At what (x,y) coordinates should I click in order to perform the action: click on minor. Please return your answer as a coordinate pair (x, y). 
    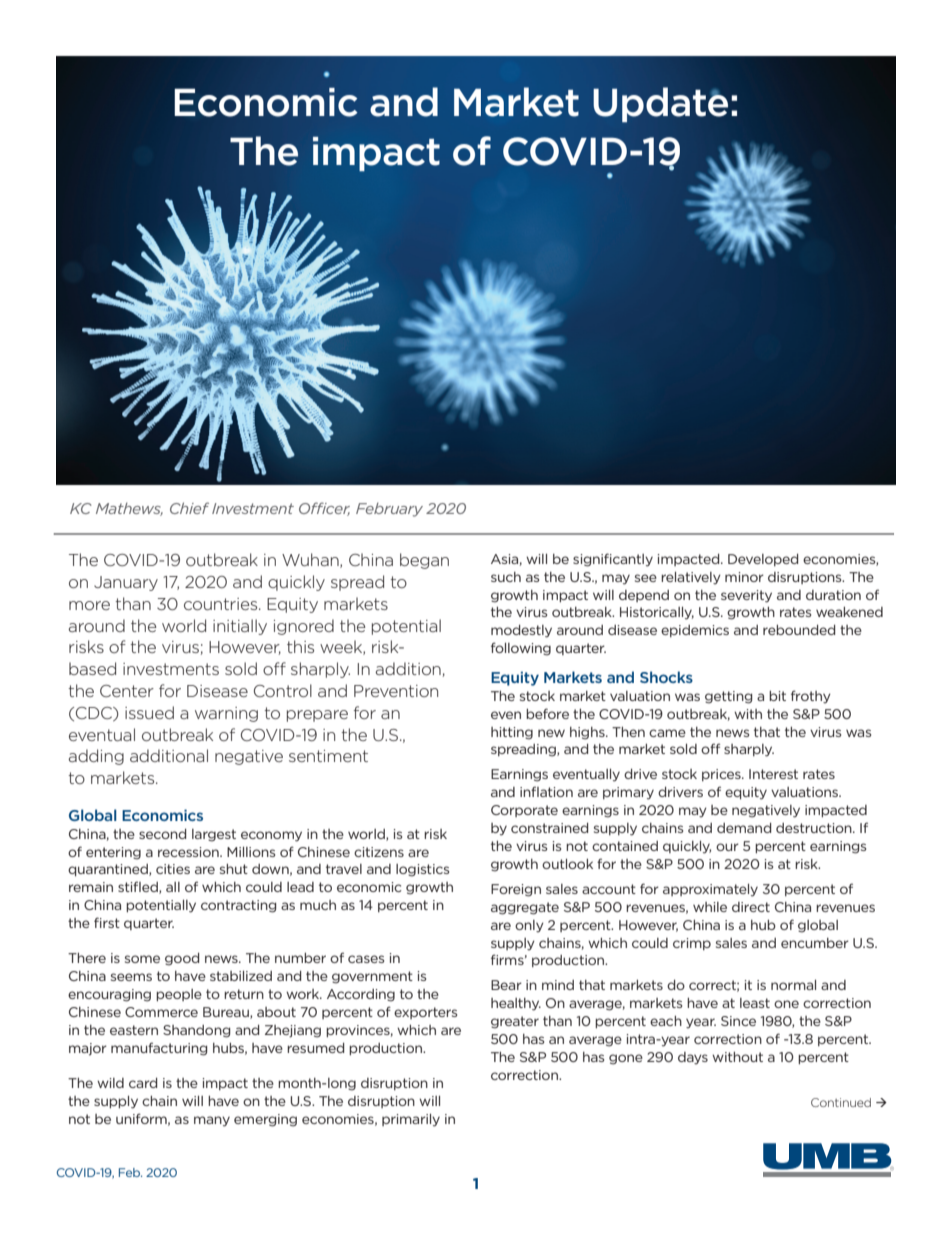
    Looking at the image, I should click on (744, 577).
